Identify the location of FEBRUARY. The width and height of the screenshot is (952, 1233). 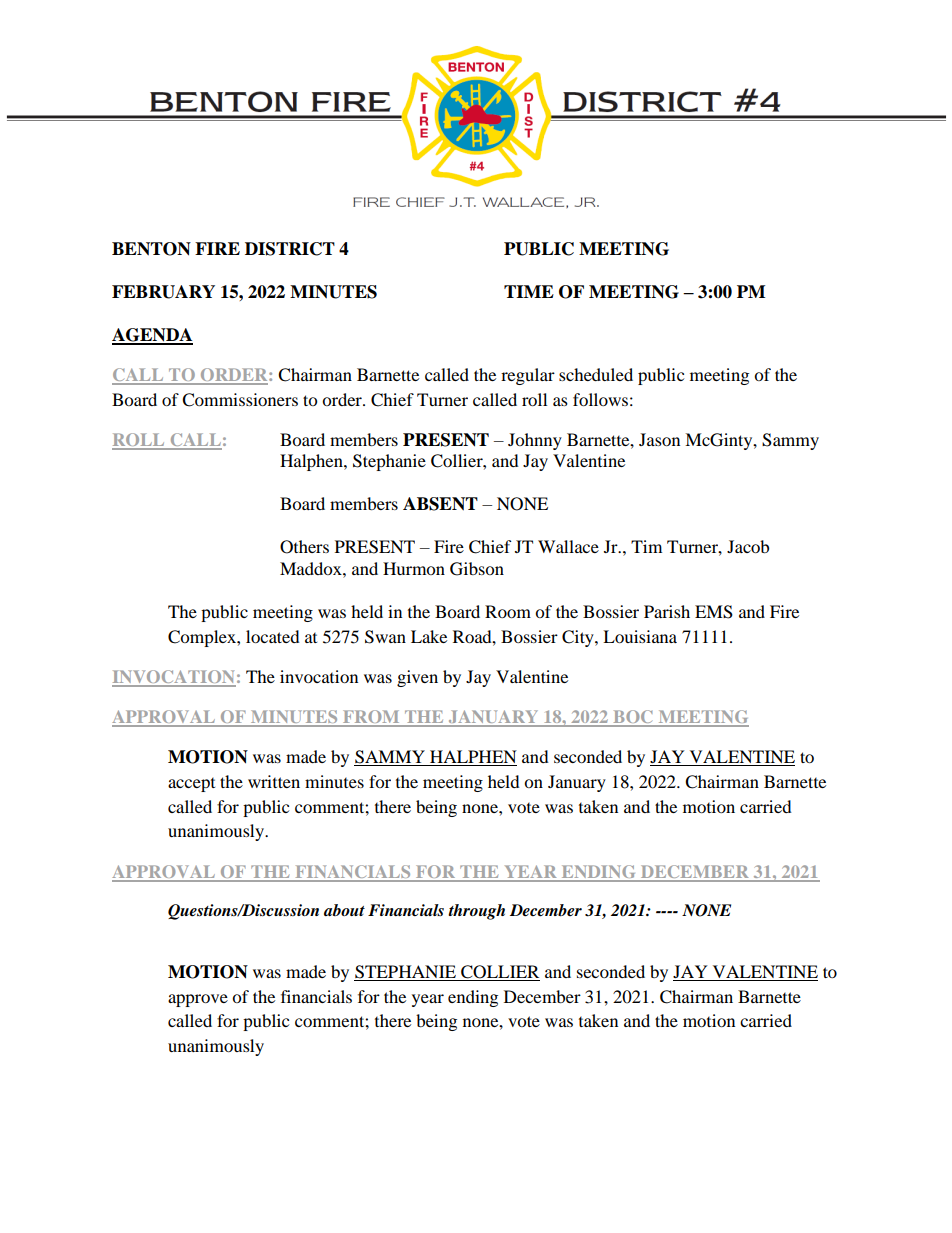
(163, 292).
